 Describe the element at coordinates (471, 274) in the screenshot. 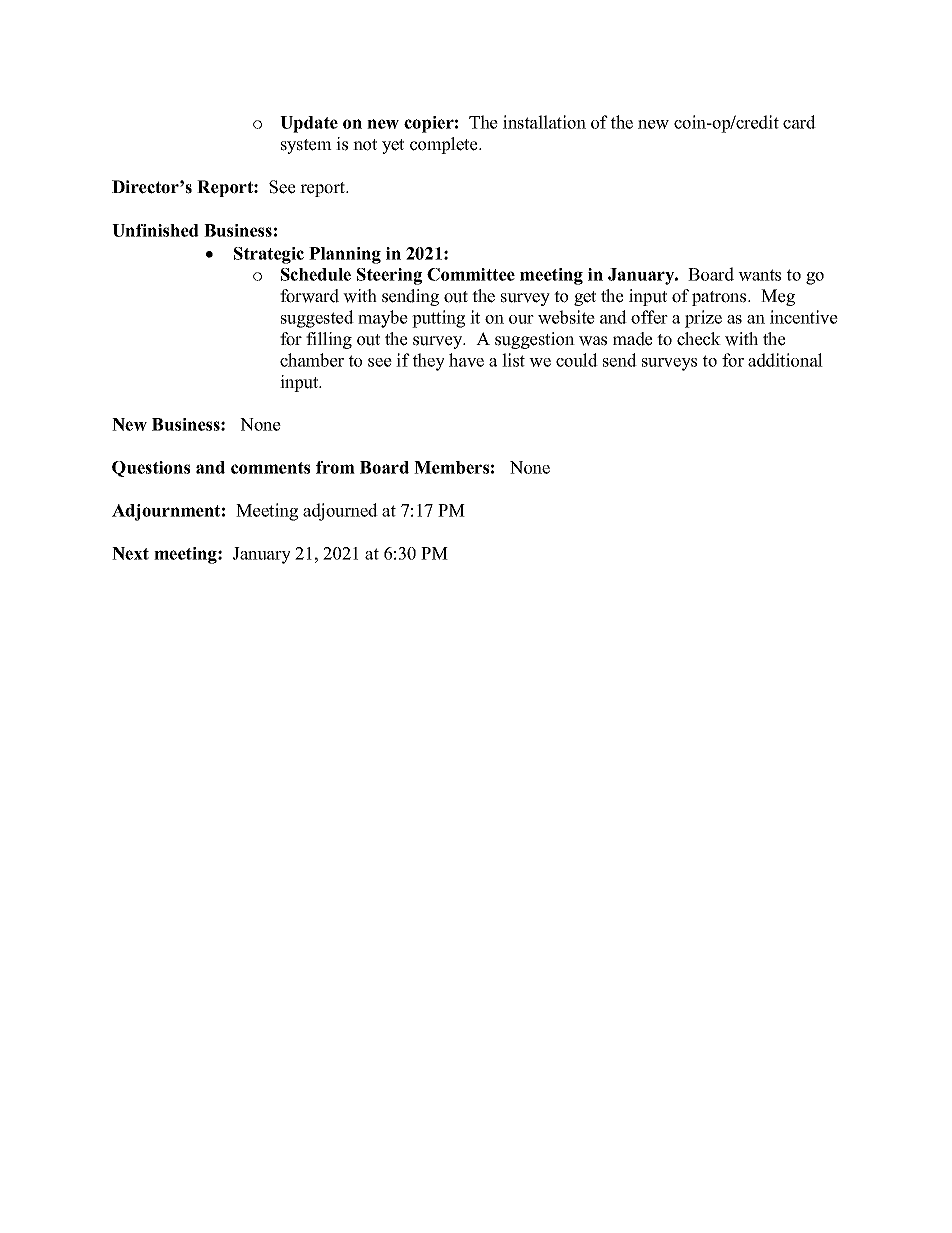

I see `Committee` at that location.
